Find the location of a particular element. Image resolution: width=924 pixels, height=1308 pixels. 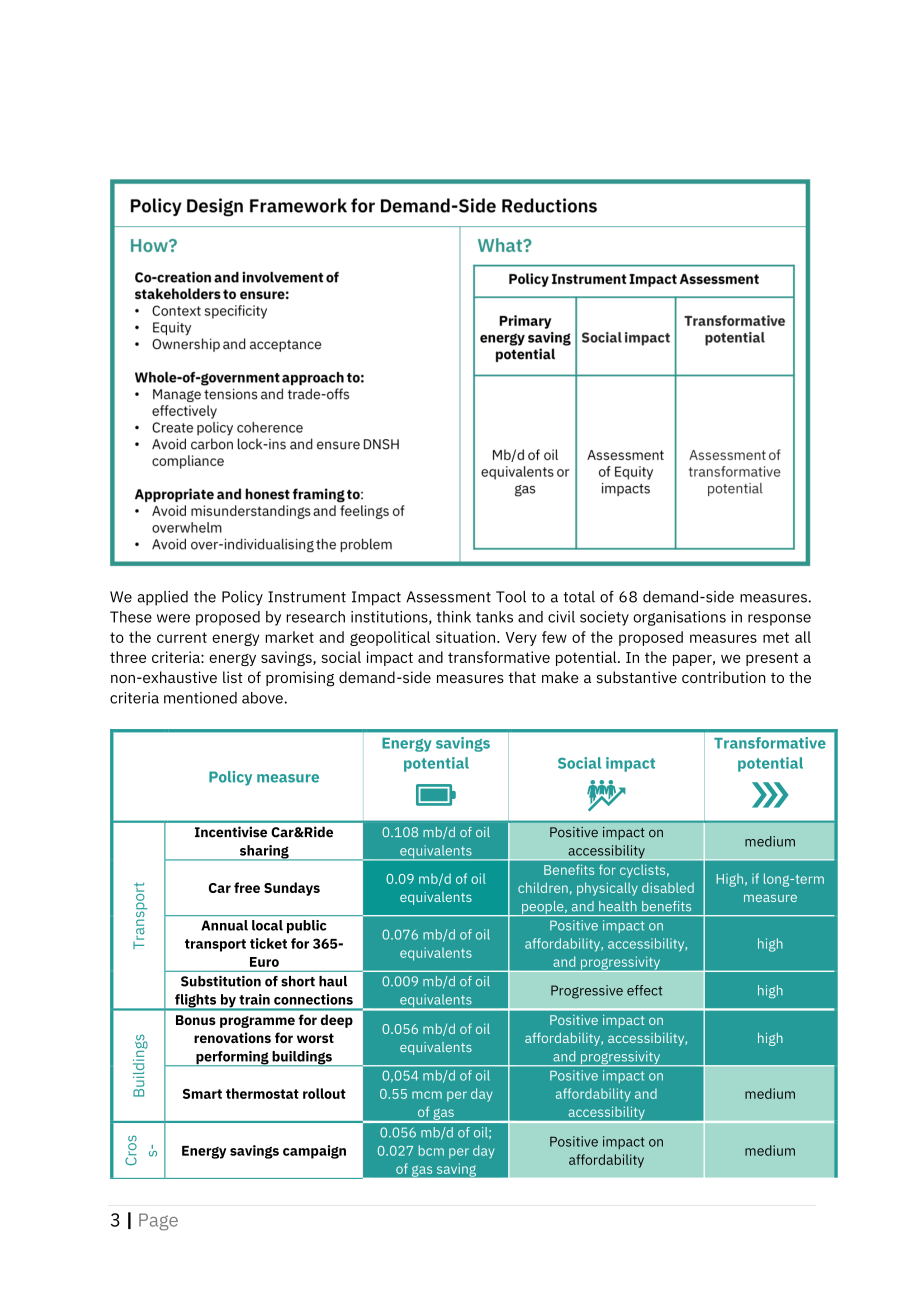

mcm is located at coordinates (427, 1095).
